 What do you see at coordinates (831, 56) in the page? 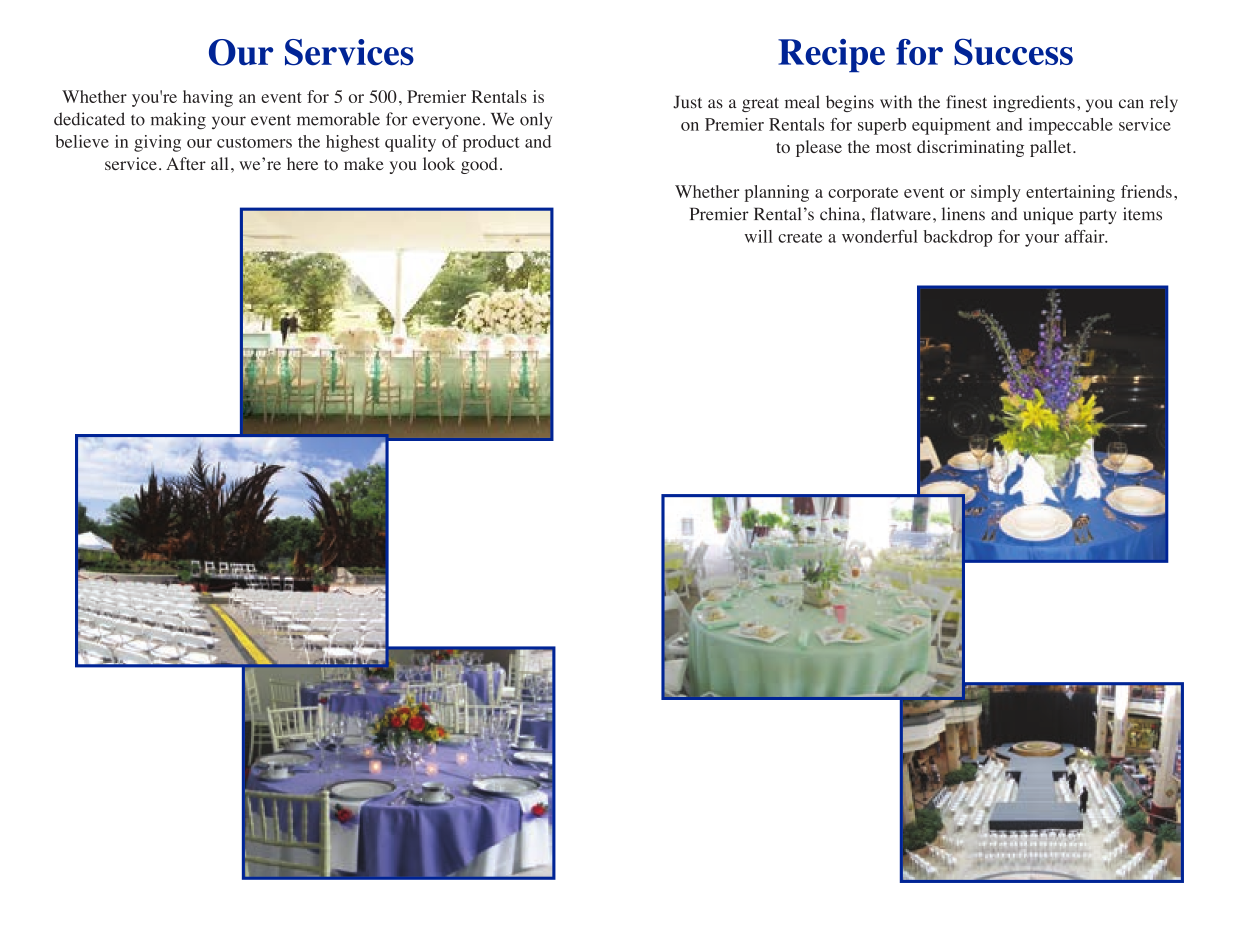
I see `Recipe` at bounding box center [831, 56].
